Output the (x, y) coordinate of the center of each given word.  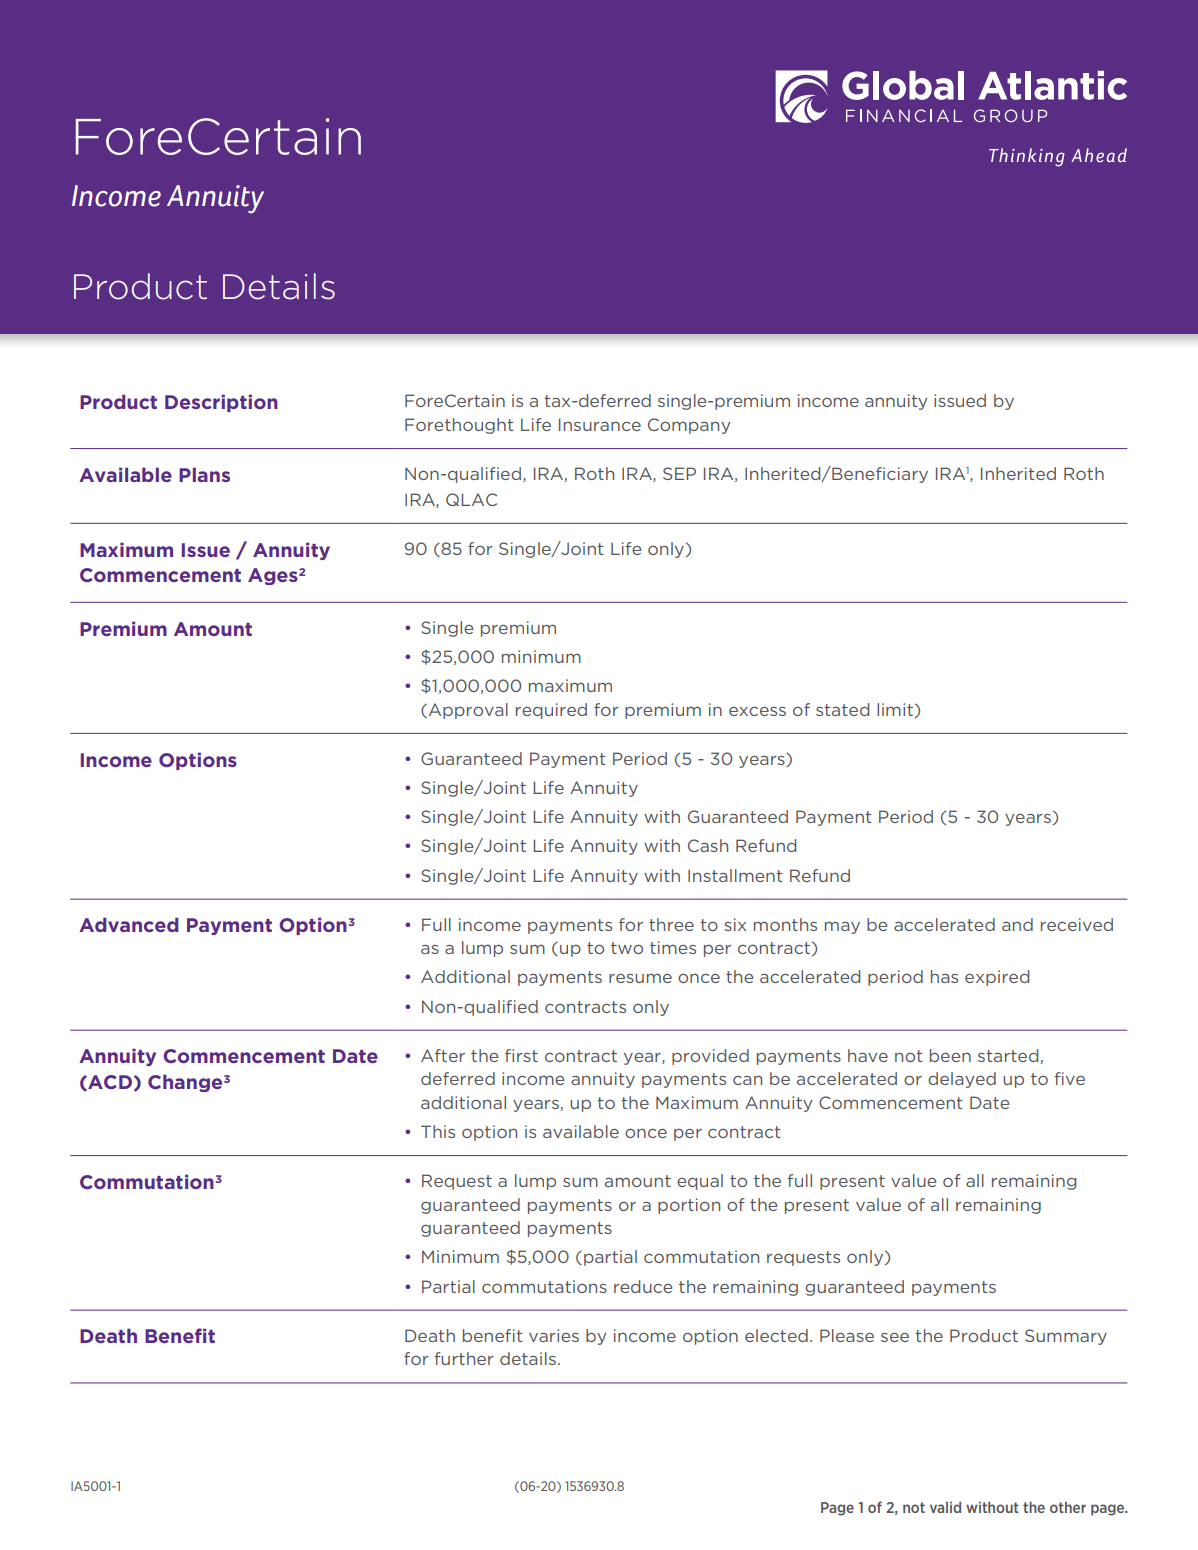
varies (554, 1335)
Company (689, 426)
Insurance (600, 424)
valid (945, 1507)
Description (221, 403)
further (464, 1358)
